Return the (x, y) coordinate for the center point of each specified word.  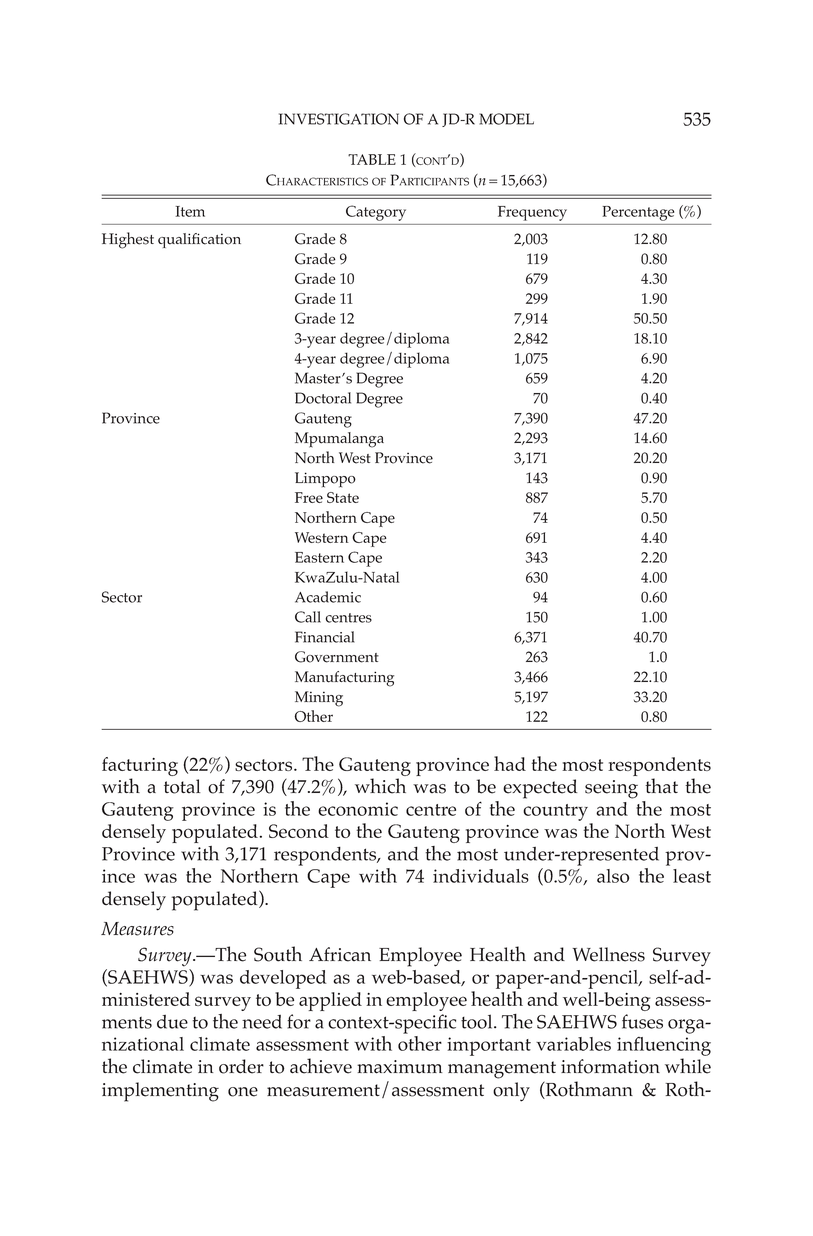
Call (308, 617)
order (241, 1066)
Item (190, 211)
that (661, 786)
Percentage (638, 213)
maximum (400, 1067)
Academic (328, 597)
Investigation (339, 119)
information (610, 1066)
